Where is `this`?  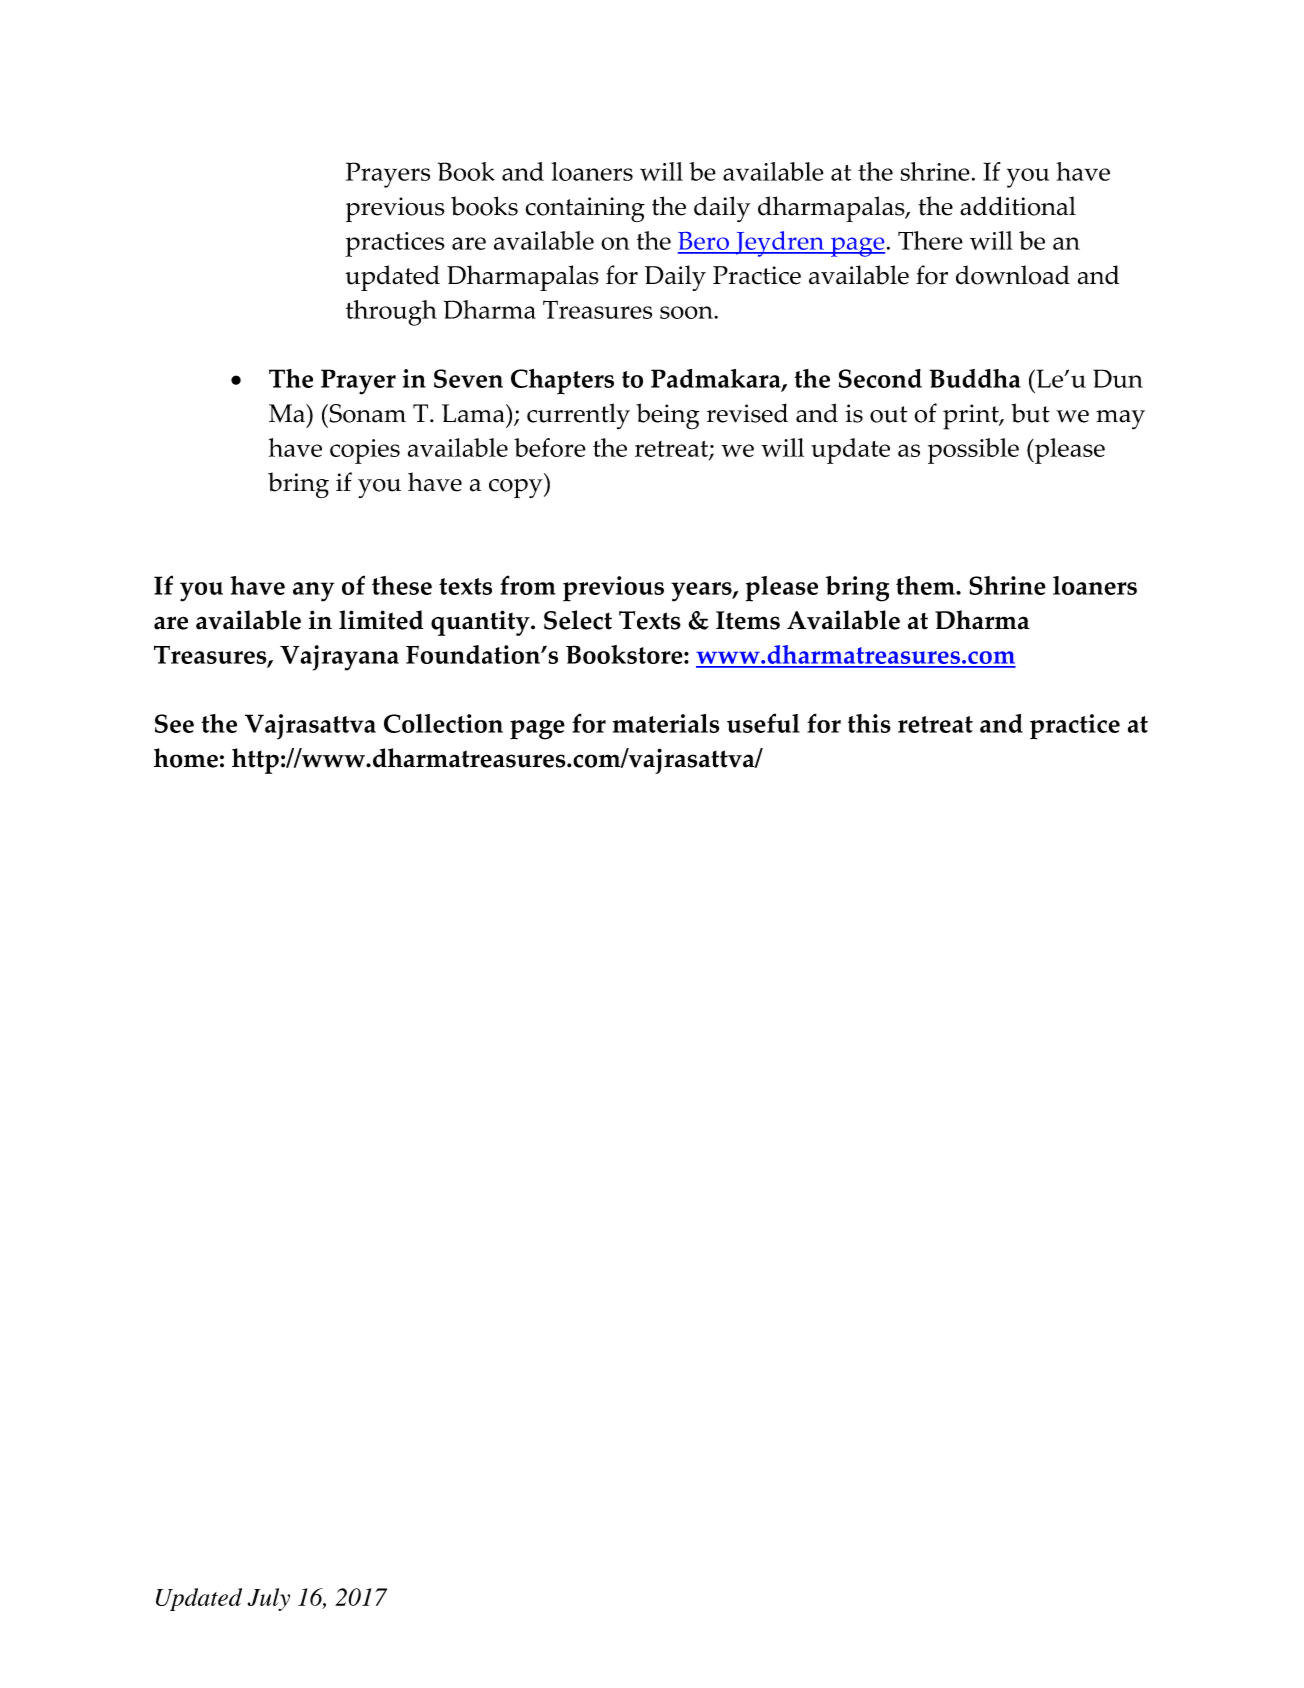 this is located at coordinates (869, 723).
